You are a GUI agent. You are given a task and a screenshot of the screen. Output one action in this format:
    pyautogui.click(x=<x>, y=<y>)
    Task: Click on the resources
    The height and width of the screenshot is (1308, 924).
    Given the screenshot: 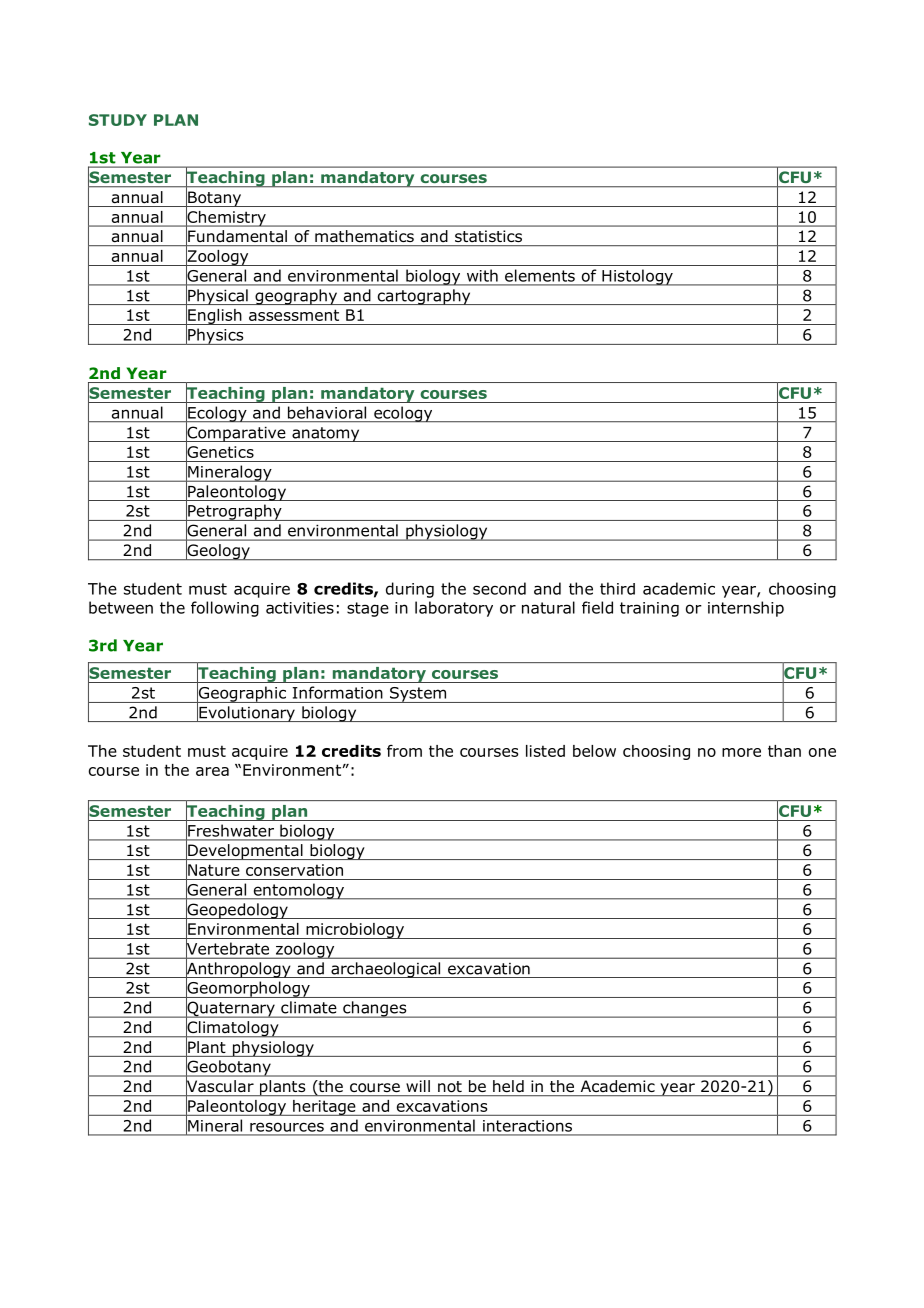 What is the action you would take?
    pyautogui.click(x=287, y=1127)
